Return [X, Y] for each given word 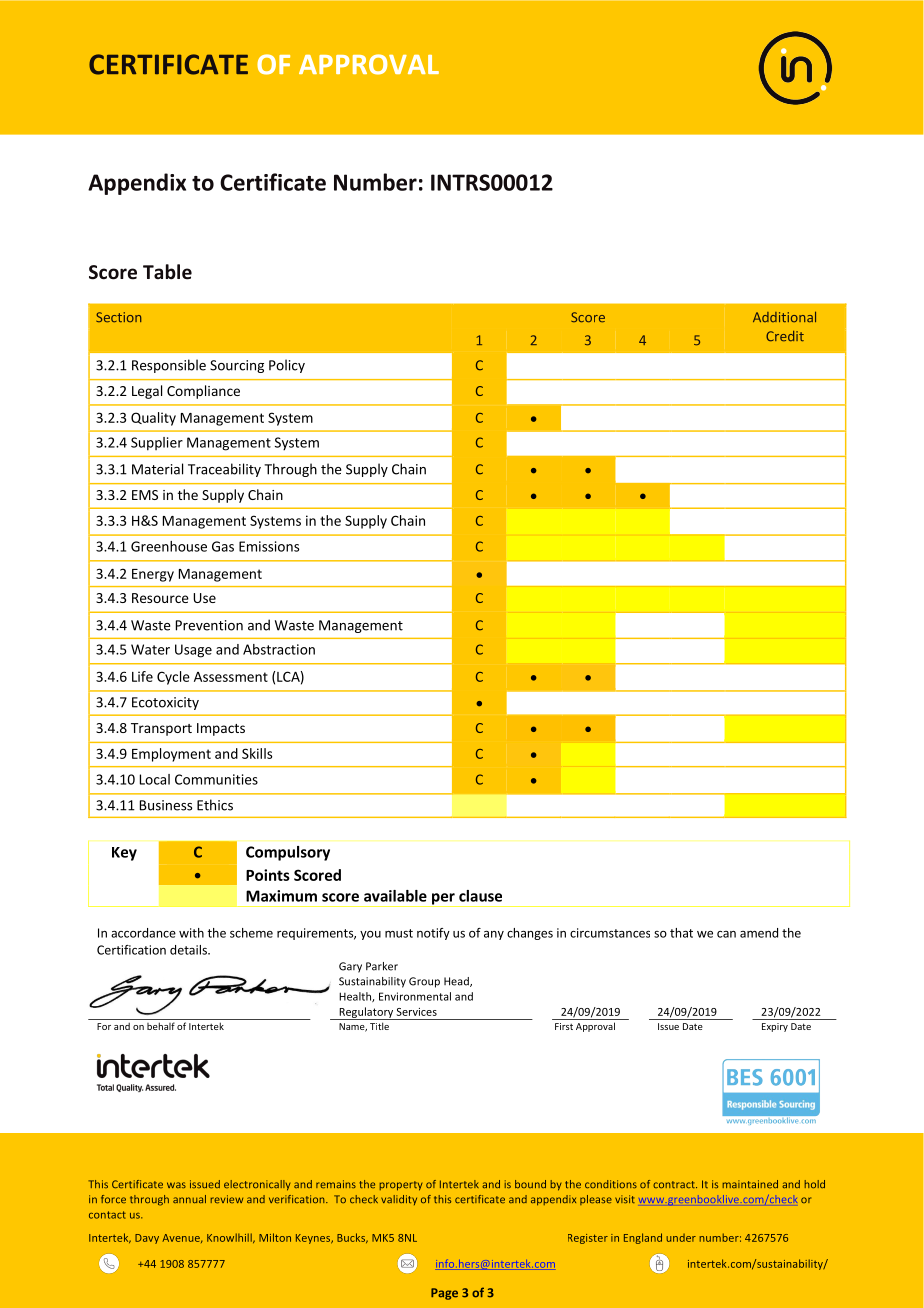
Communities [216, 779]
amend [759, 933]
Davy [147, 1239]
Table [167, 272]
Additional [784, 317]
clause [480, 896]
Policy [287, 366]
